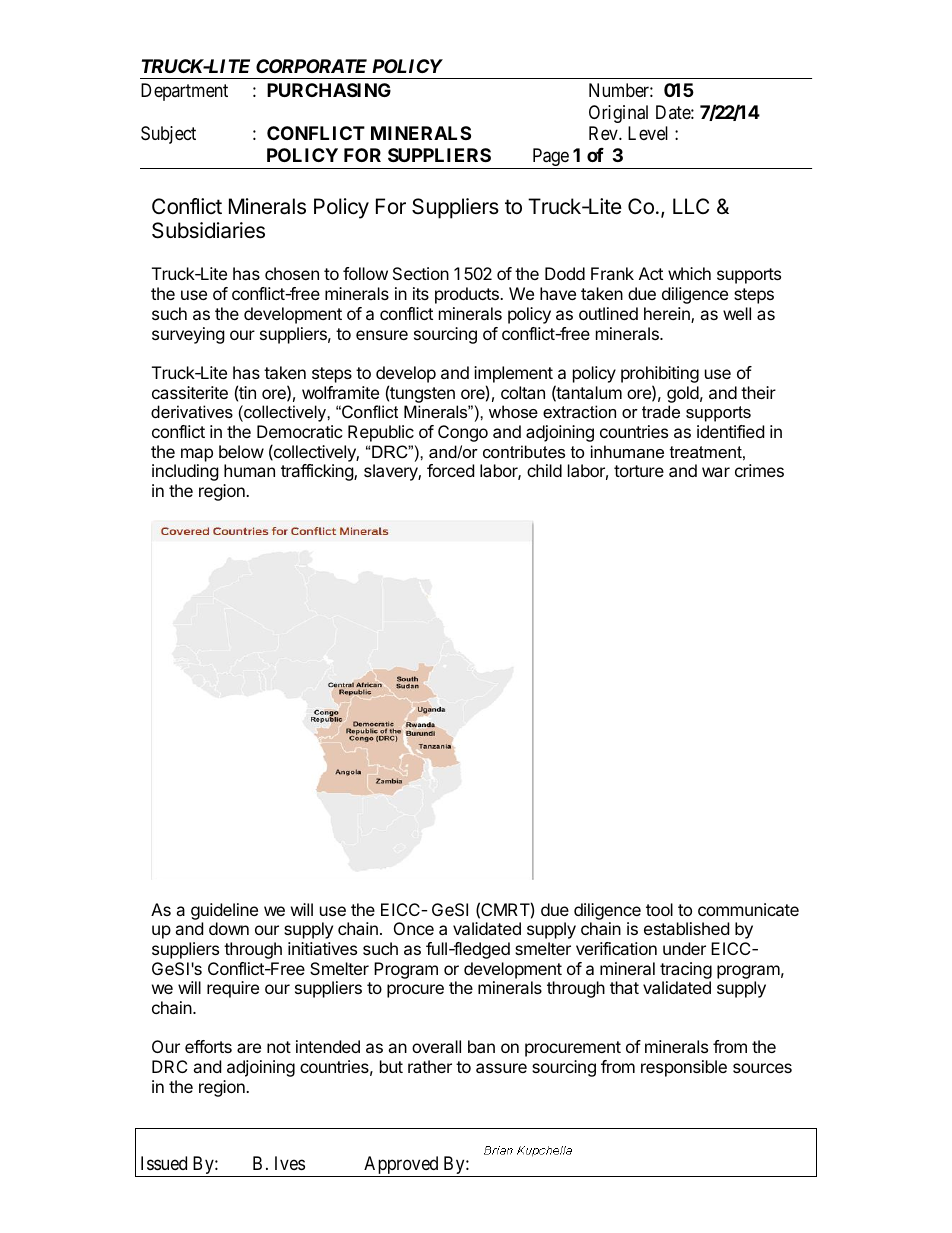  What do you see at coordinates (648, 133) in the screenshot?
I see `Level` at bounding box center [648, 133].
